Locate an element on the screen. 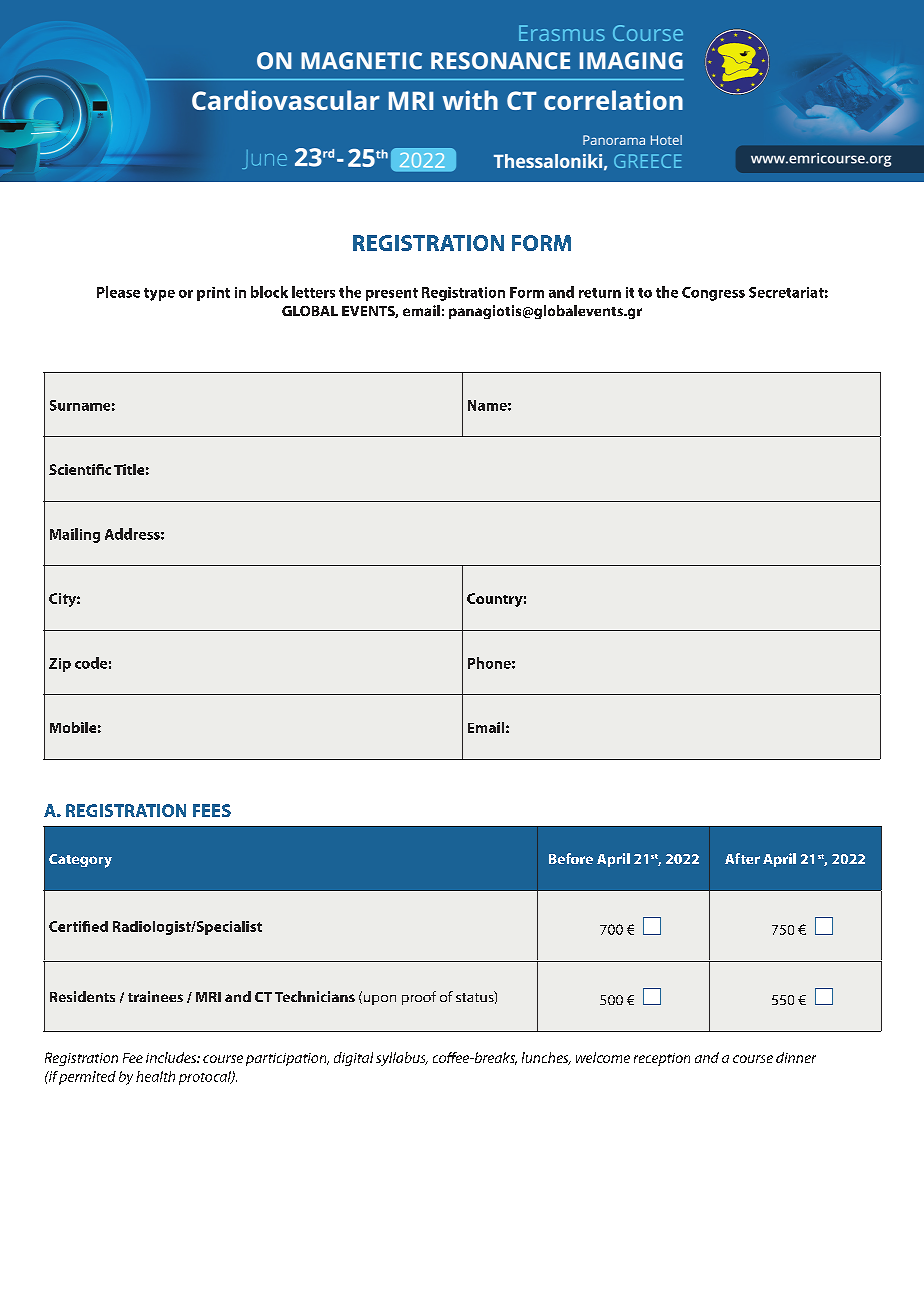  Before is located at coordinates (571, 858).
